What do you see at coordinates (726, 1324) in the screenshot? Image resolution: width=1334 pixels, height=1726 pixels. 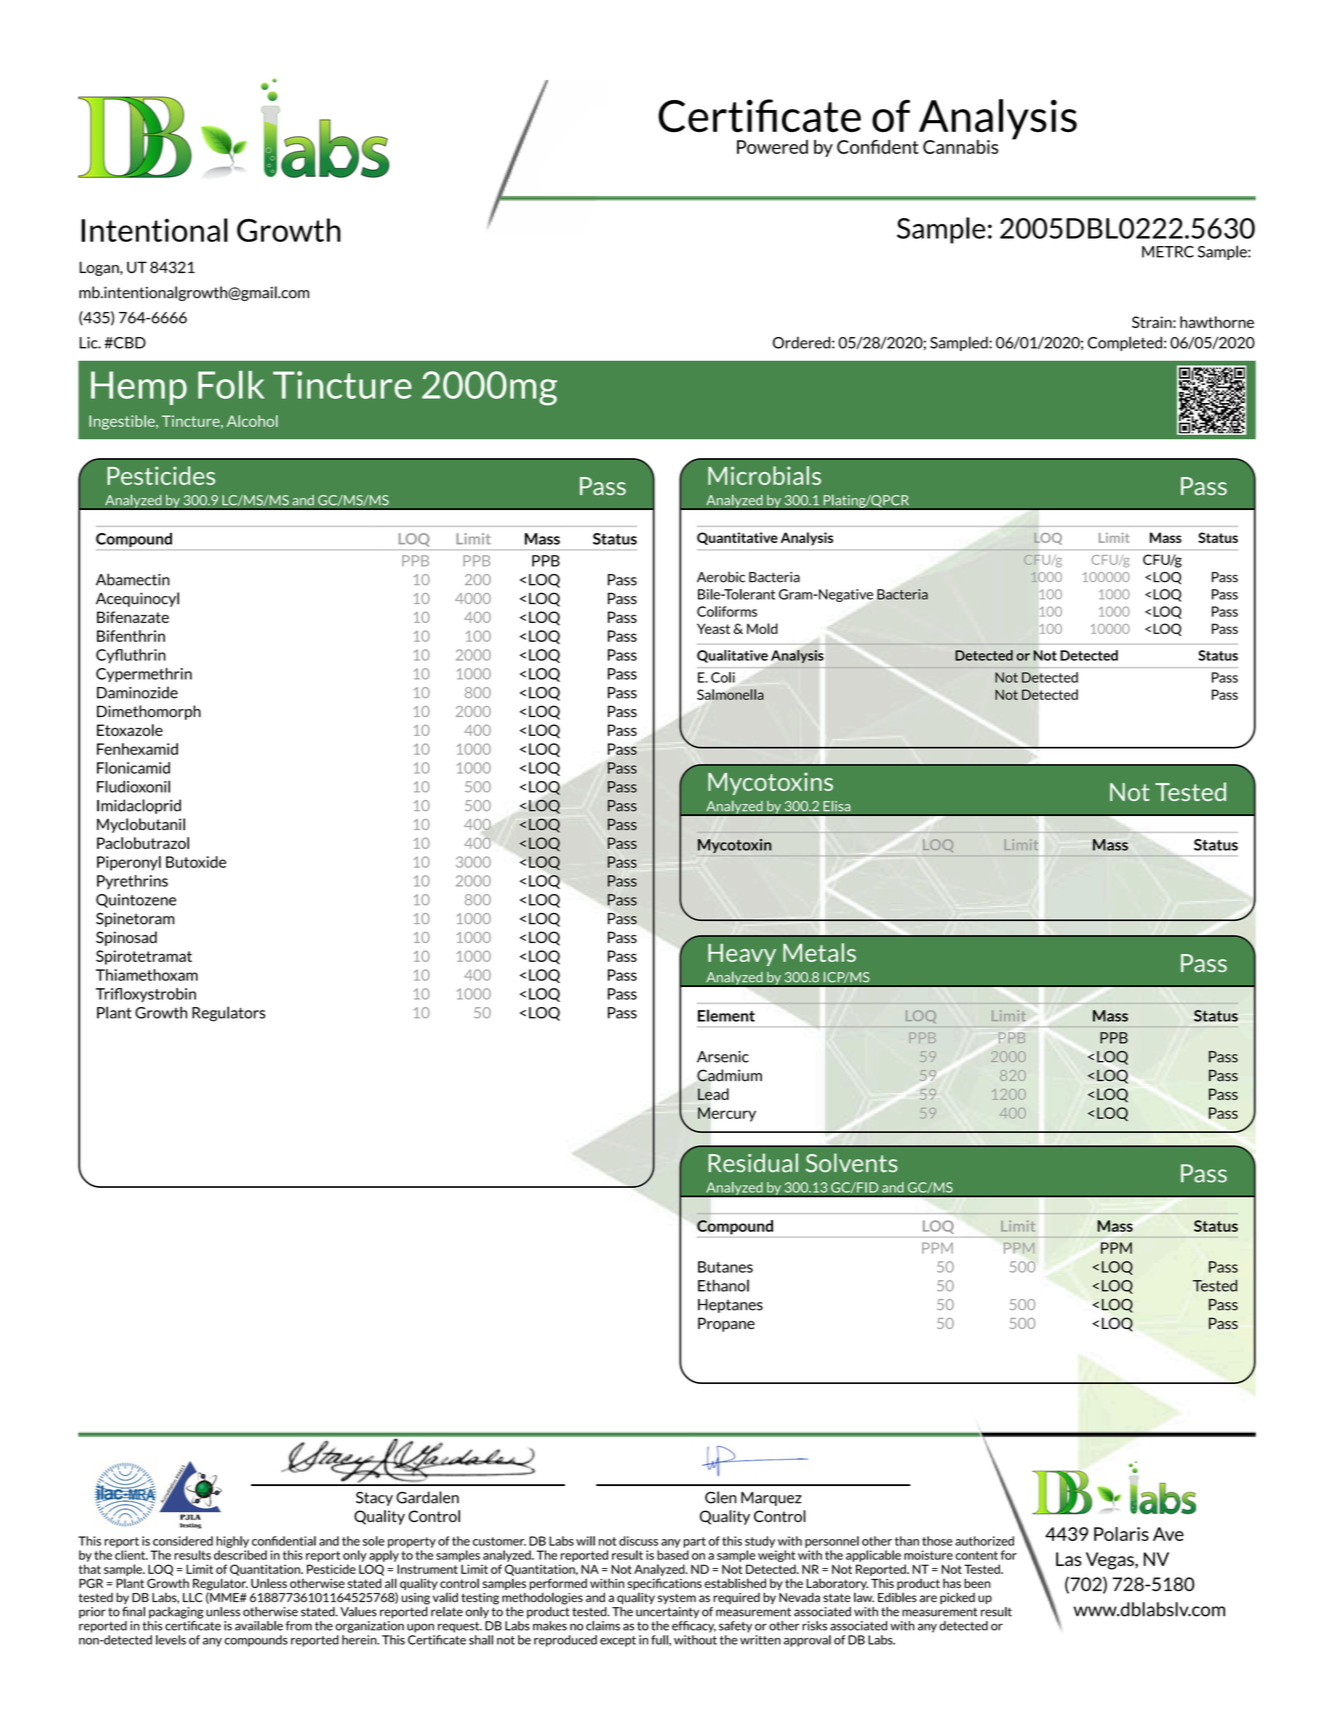 I see `Propane` at bounding box center [726, 1324].
